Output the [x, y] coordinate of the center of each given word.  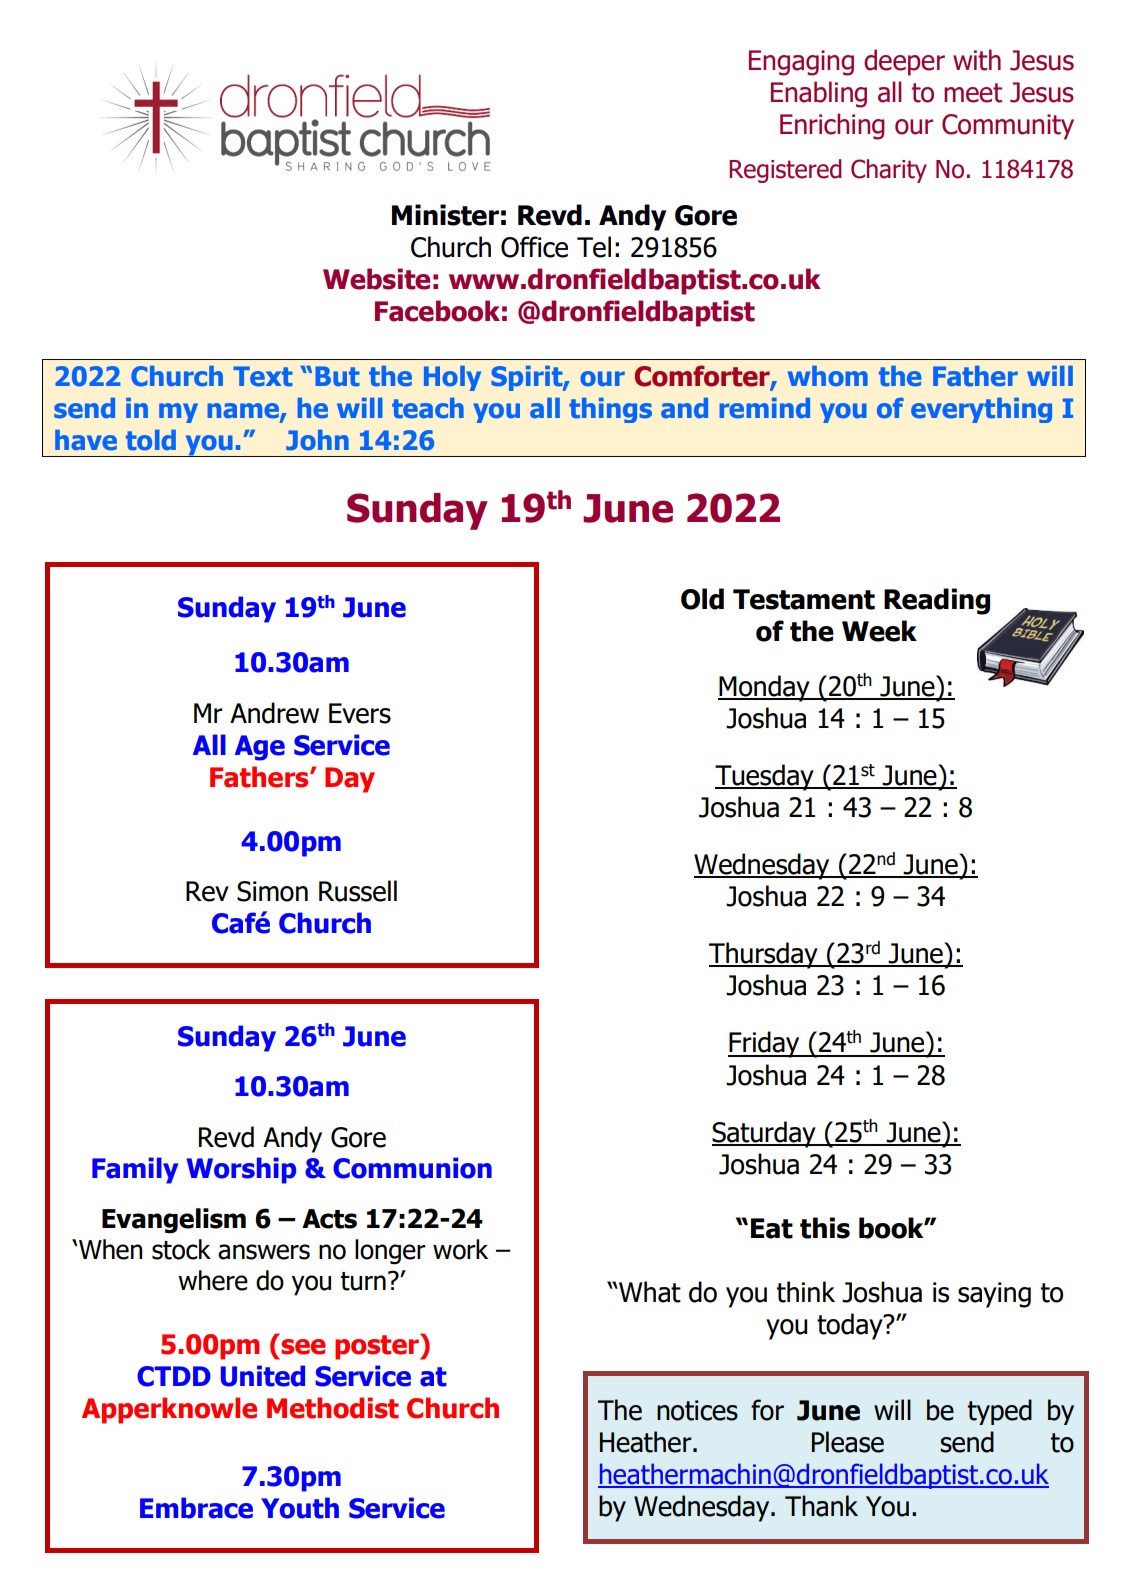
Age [260, 748]
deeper [904, 62]
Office [534, 247]
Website [376, 279]
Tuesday [765, 777]
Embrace [196, 1508]
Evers [360, 713]
